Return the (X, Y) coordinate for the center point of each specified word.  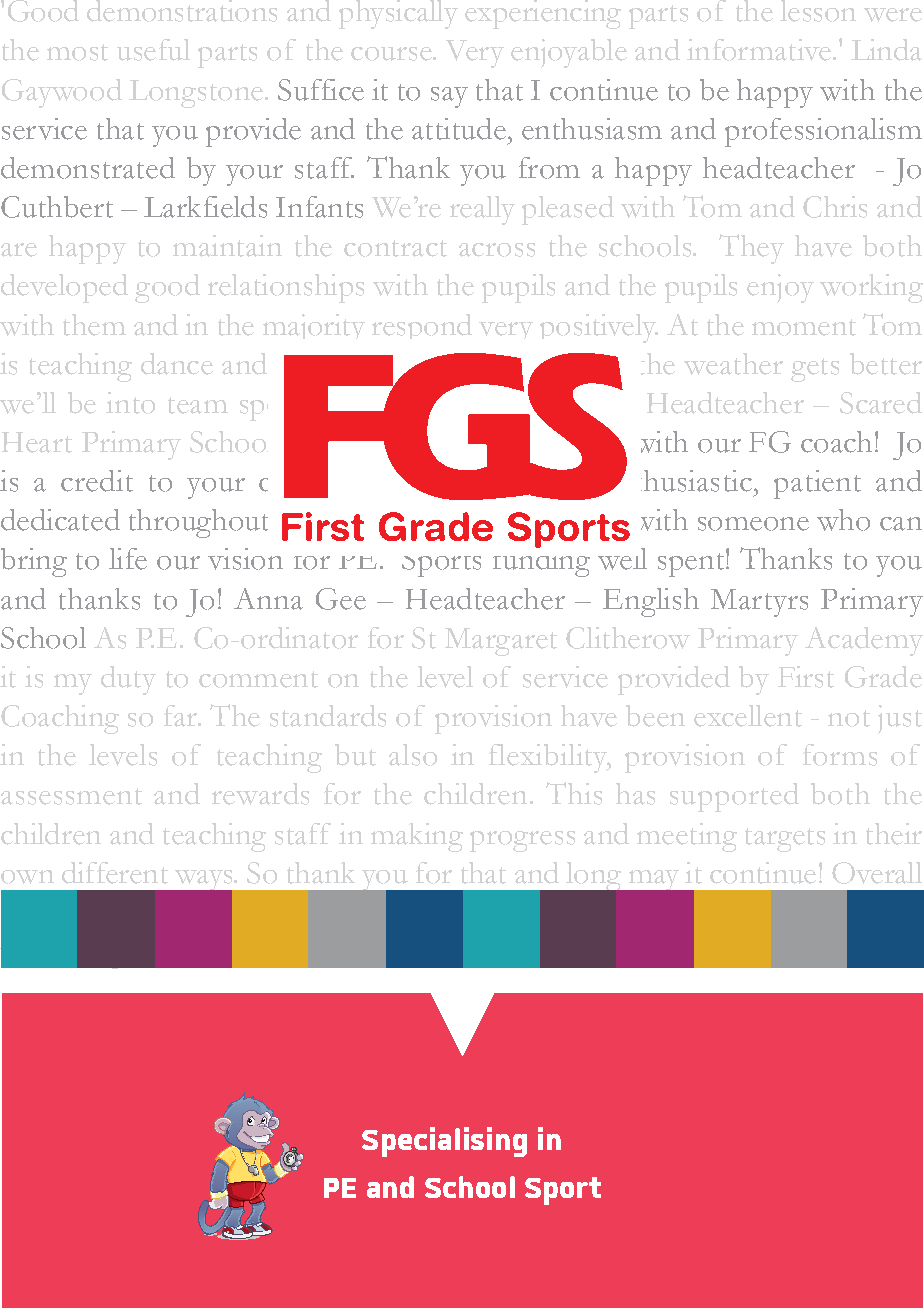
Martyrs (759, 603)
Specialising (444, 1142)
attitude (459, 129)
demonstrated (88, 168)
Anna (268, 599)
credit (97, 481)
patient (817, 484)
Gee (341, 599)
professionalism (823, 132)
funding (541, 561)
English (651, 602)
